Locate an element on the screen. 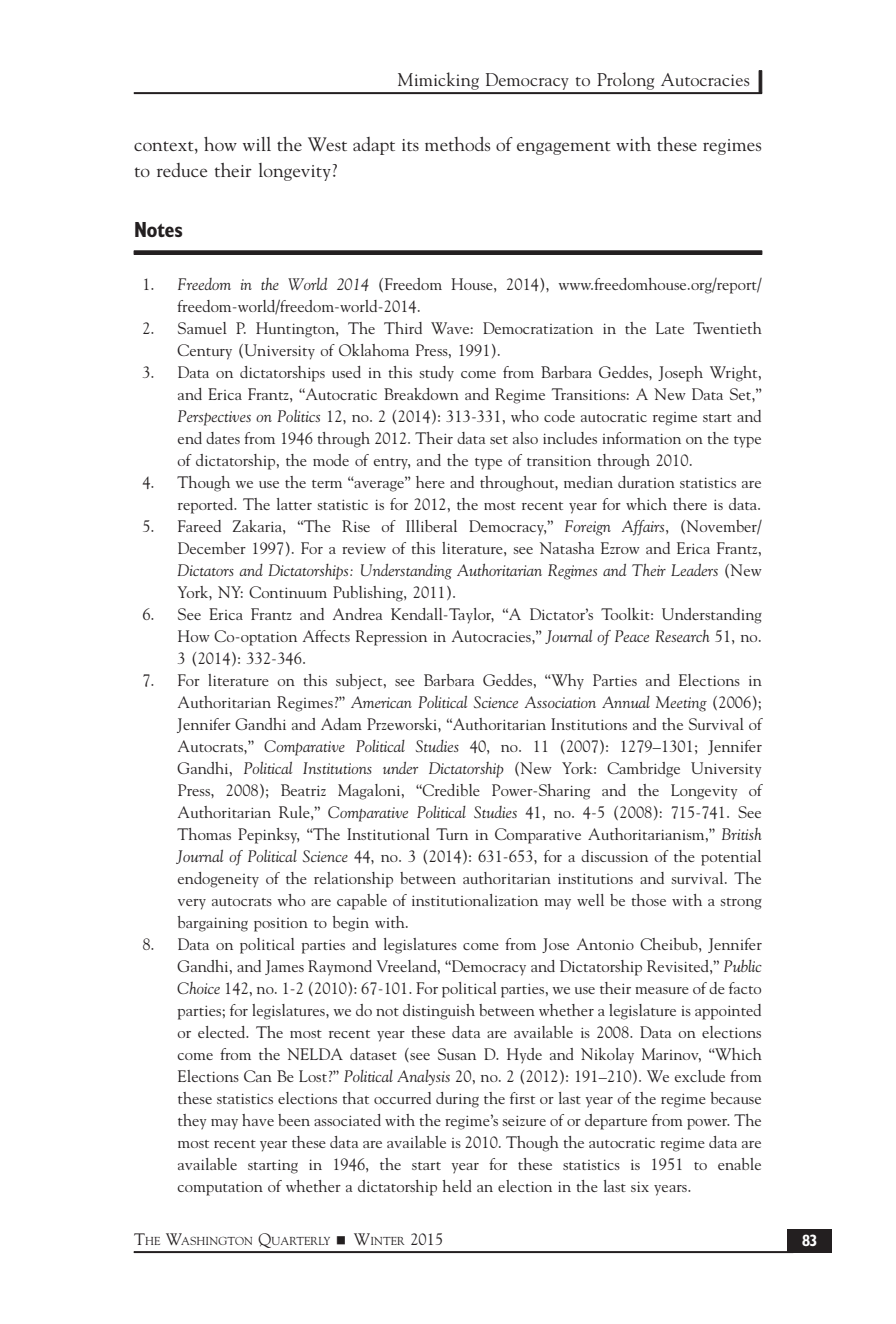  engagement is located at coordinates (564, 148).
